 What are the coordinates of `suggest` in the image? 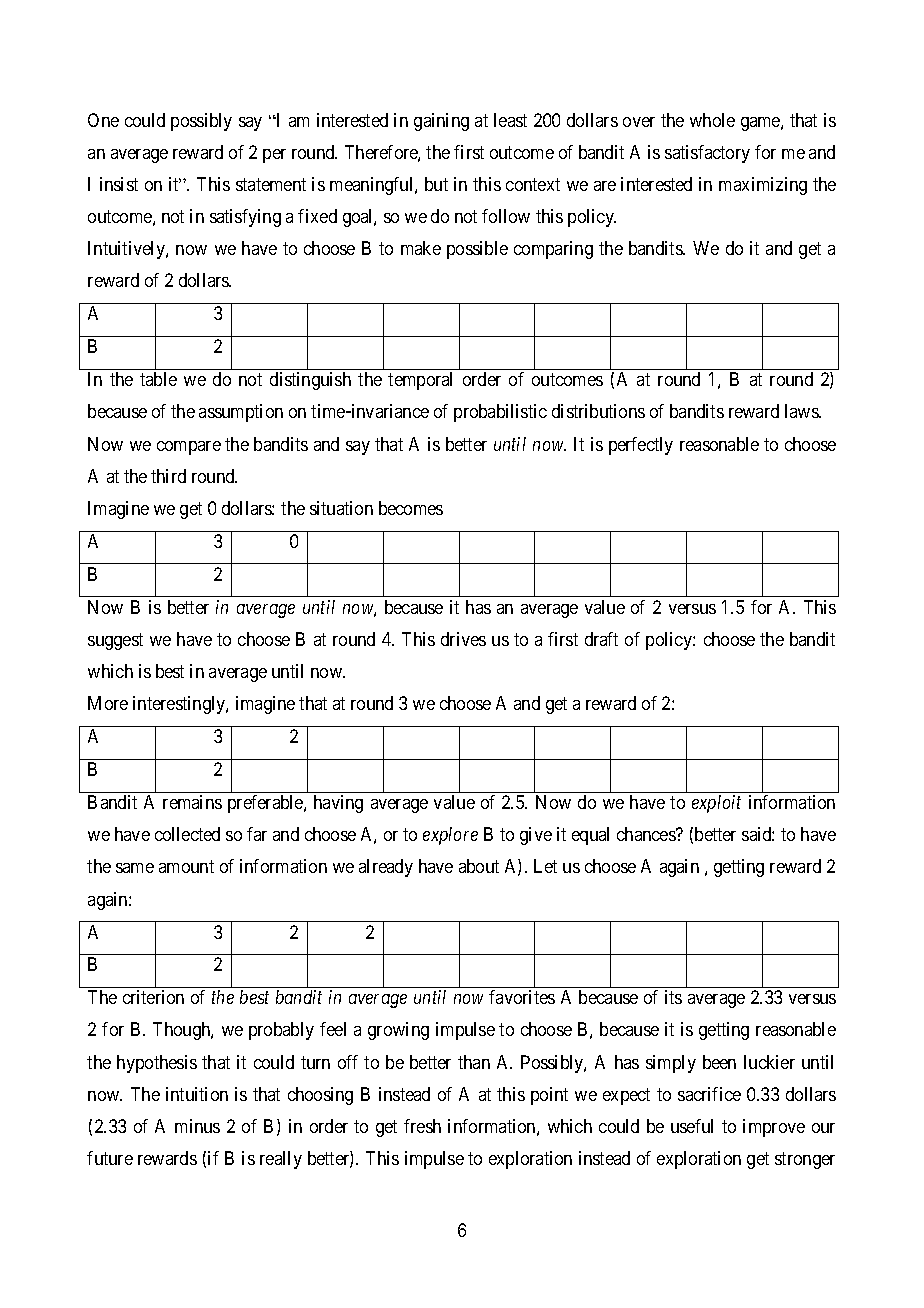 It's located at (115, 641).
